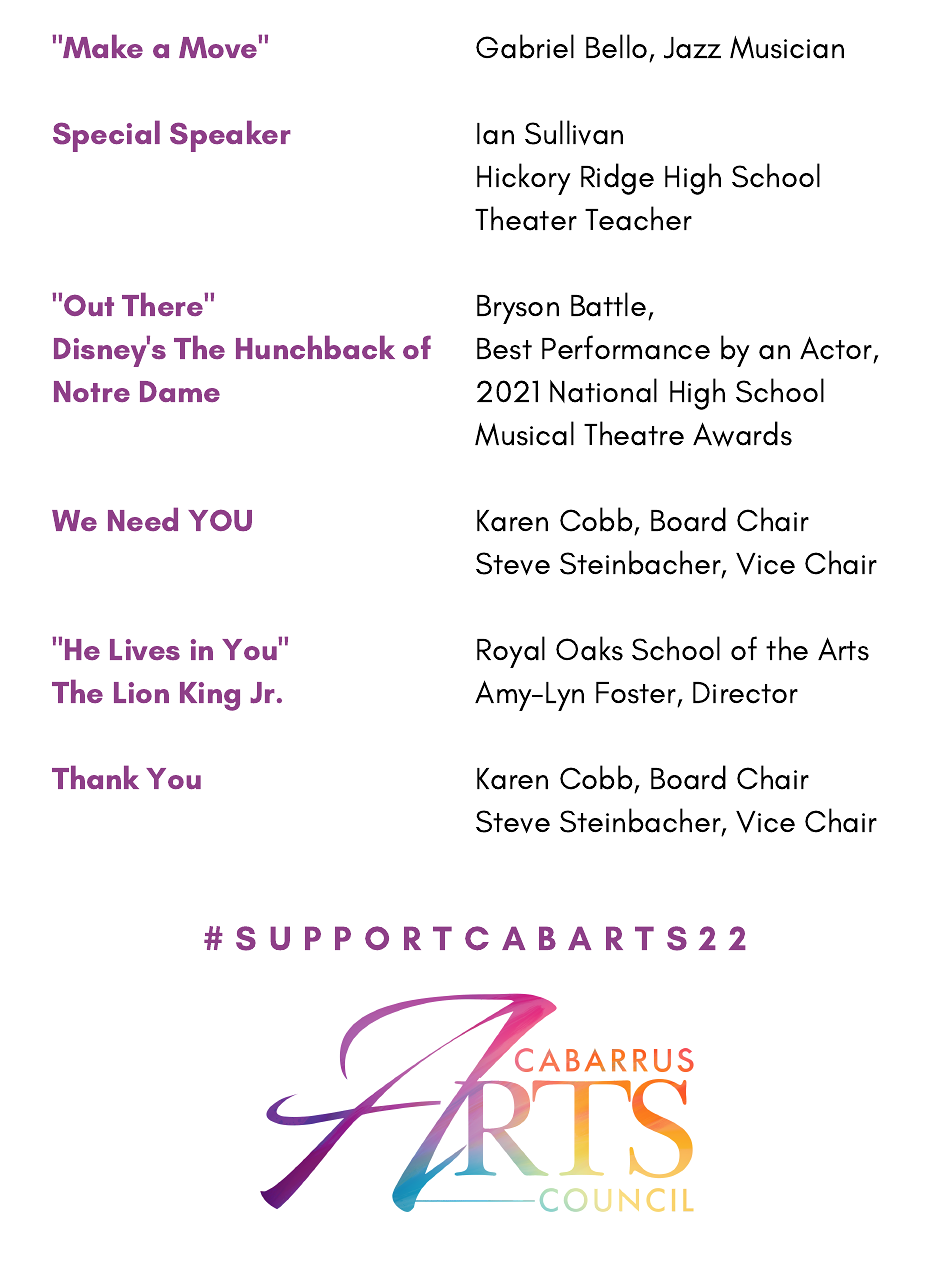  I want to click on Foster, so click(636, 693).
